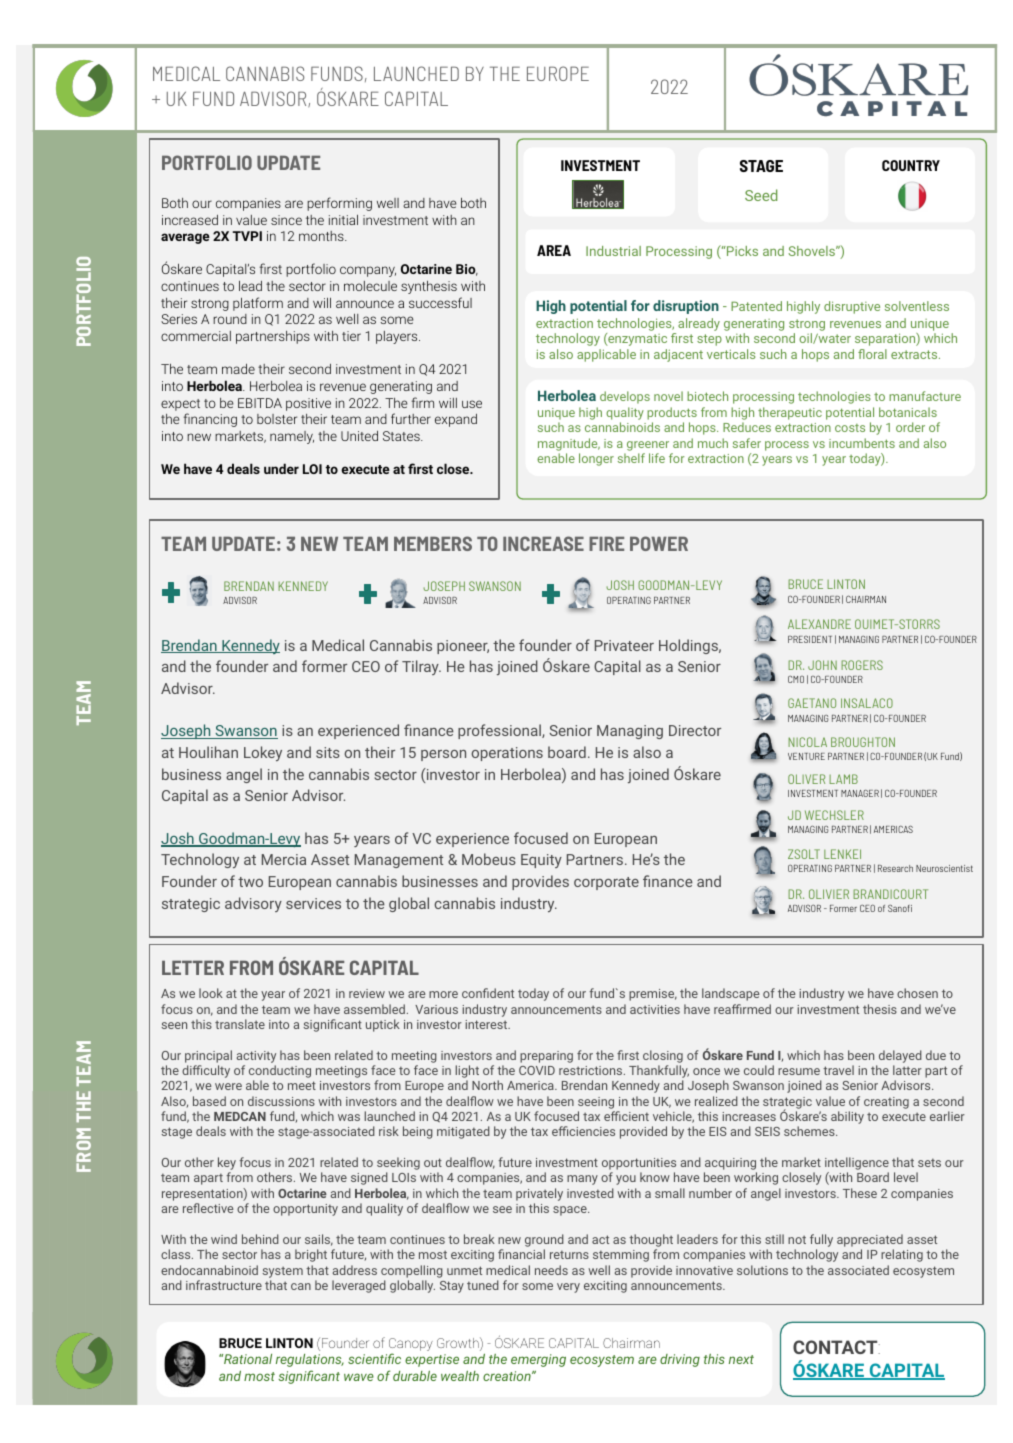 The width and height of the screenshot is (1013, 1443). Describe the element at coordinates (538, 1360) in the screenshot. I see `emerging` at that location.
